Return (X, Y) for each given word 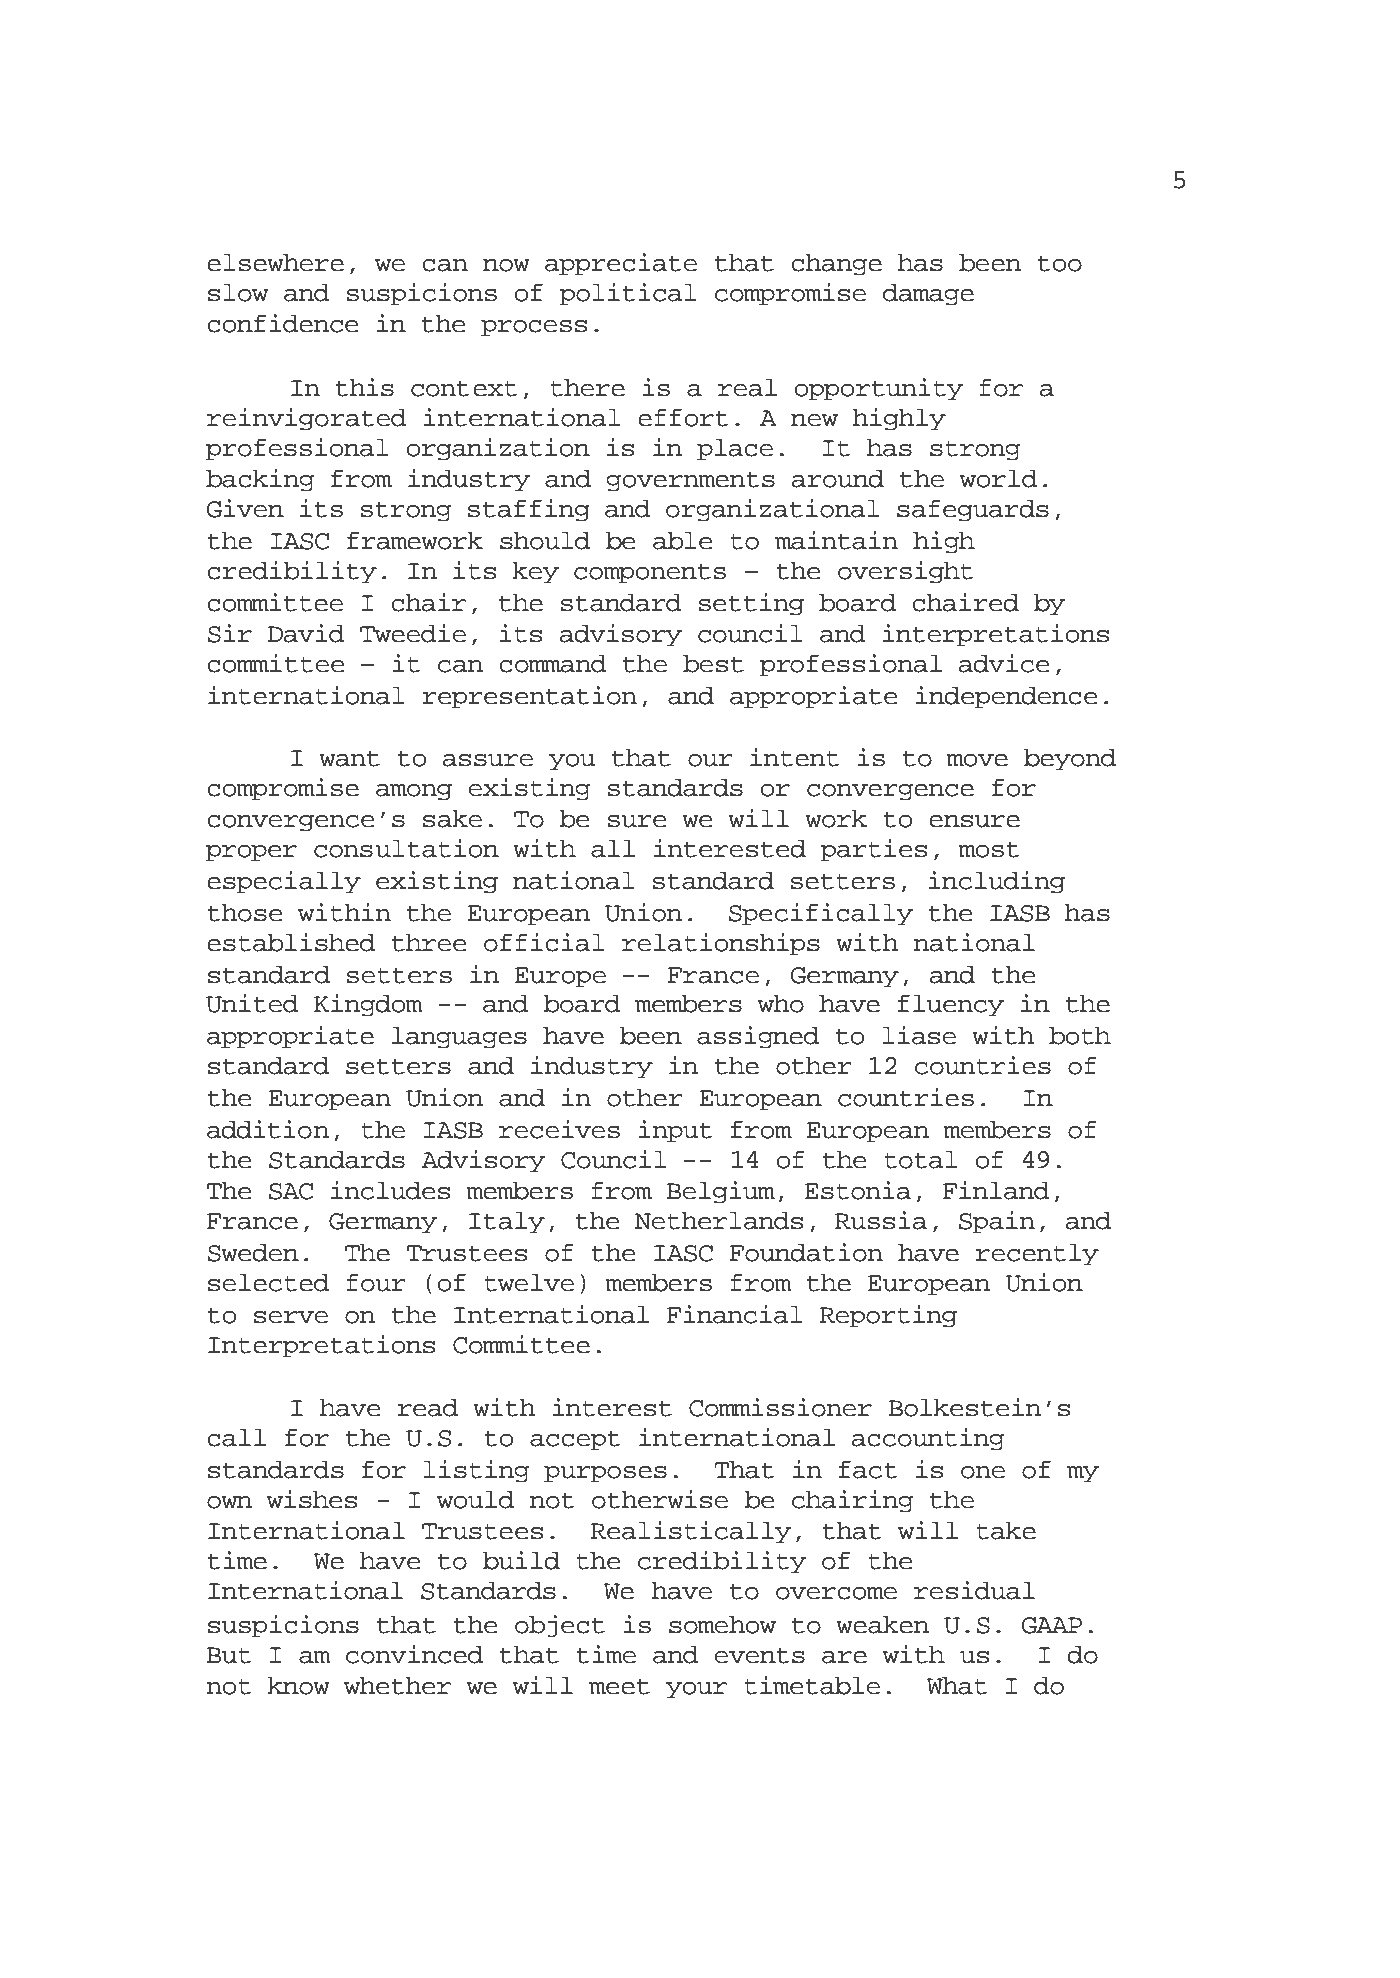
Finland (996, 1190)
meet (619, 1686)
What (957, 1685)
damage (928, 294)
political (628, 294)
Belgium (721, 1192)
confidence (283, 323)
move (977, 760)
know (299, 1685)
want (349, 758)
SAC (291, 1191)
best (713, 663)
